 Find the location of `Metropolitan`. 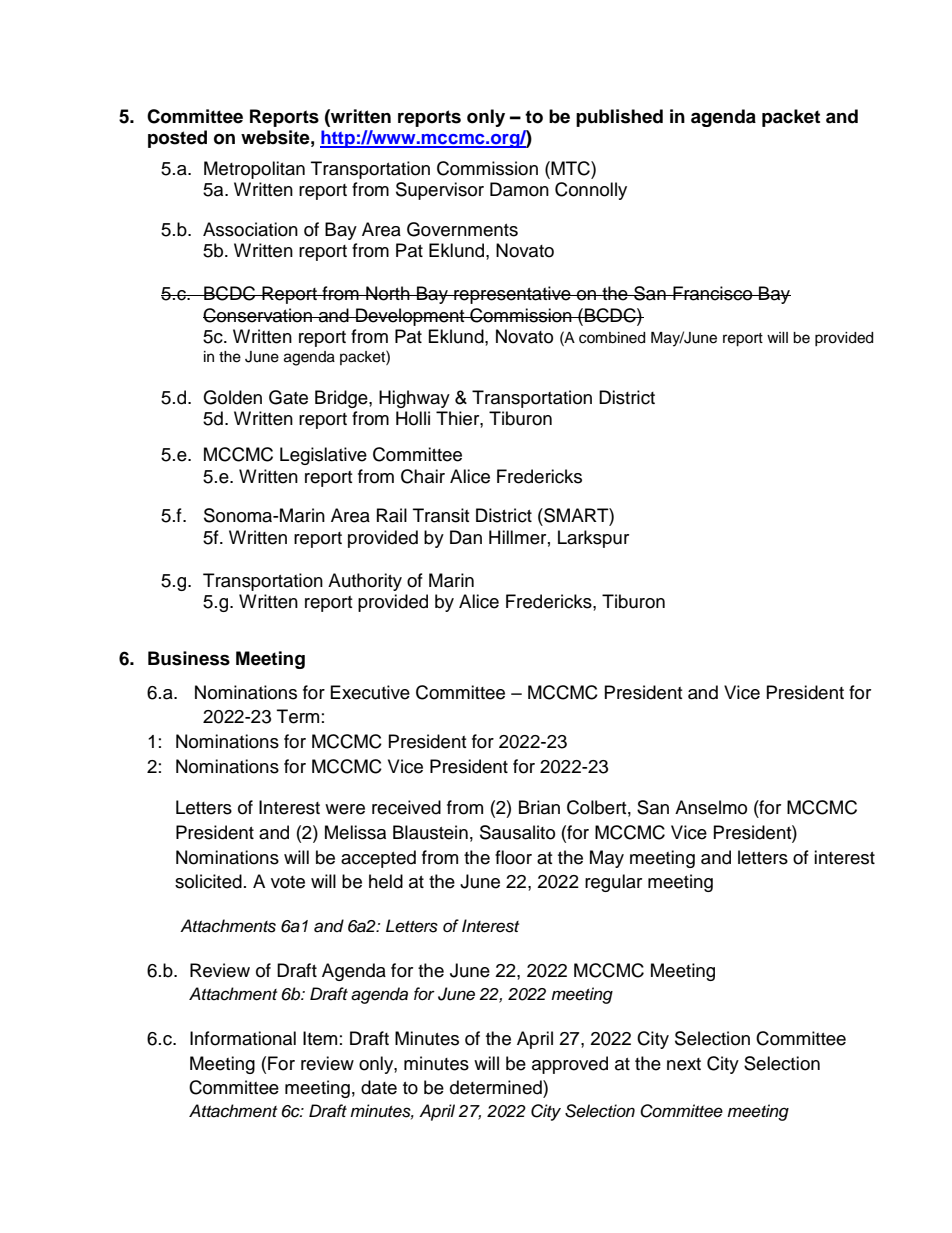

Metropolitan is located at coordinates (254, 170).
